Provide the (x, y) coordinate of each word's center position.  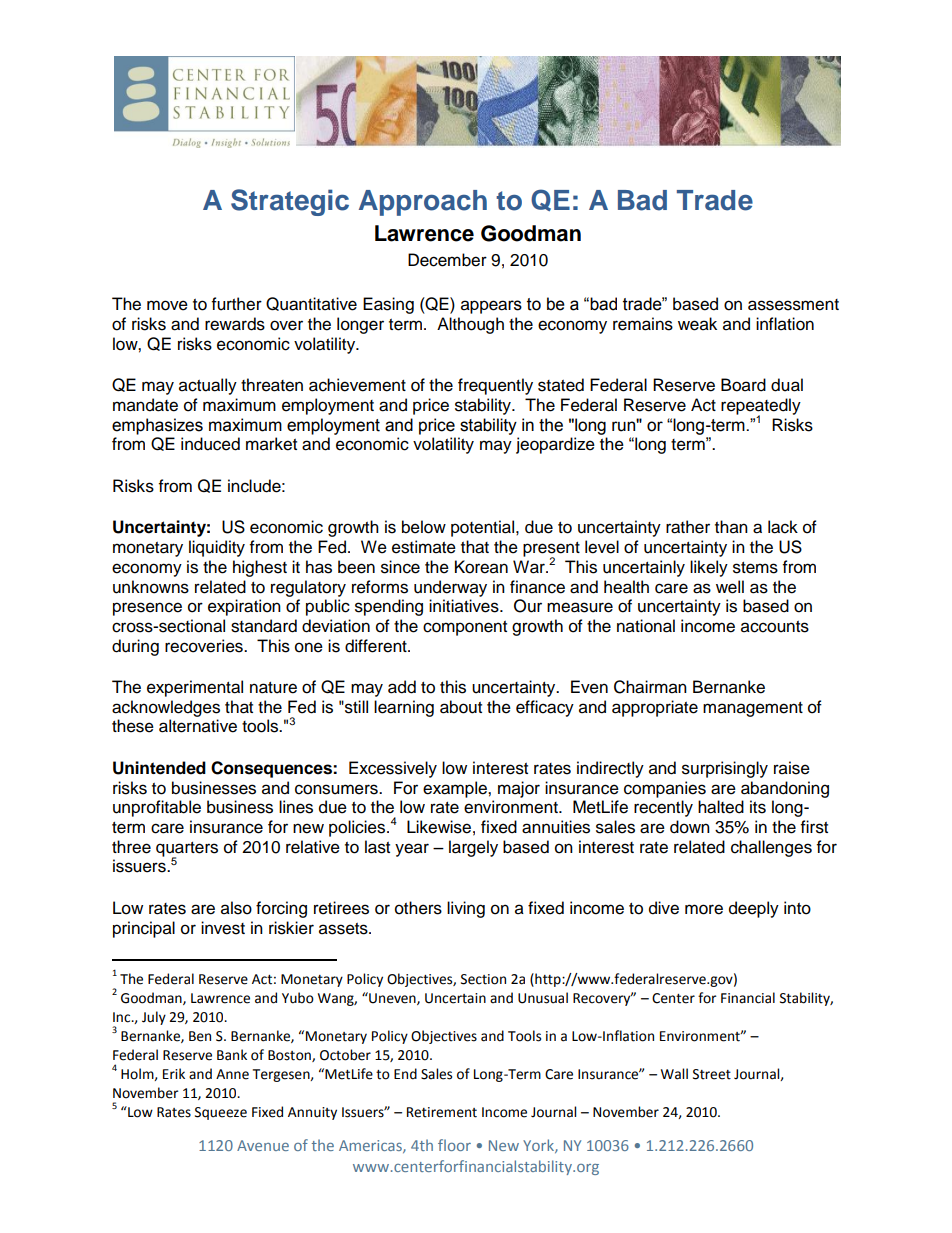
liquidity (217, 548)
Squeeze (221, 1113)
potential (484, 528)
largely (473, 848)
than (731, 527)
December (447, 260)
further (237, 304)
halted (721, 807)
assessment (793, 305)
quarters (187, 850)
